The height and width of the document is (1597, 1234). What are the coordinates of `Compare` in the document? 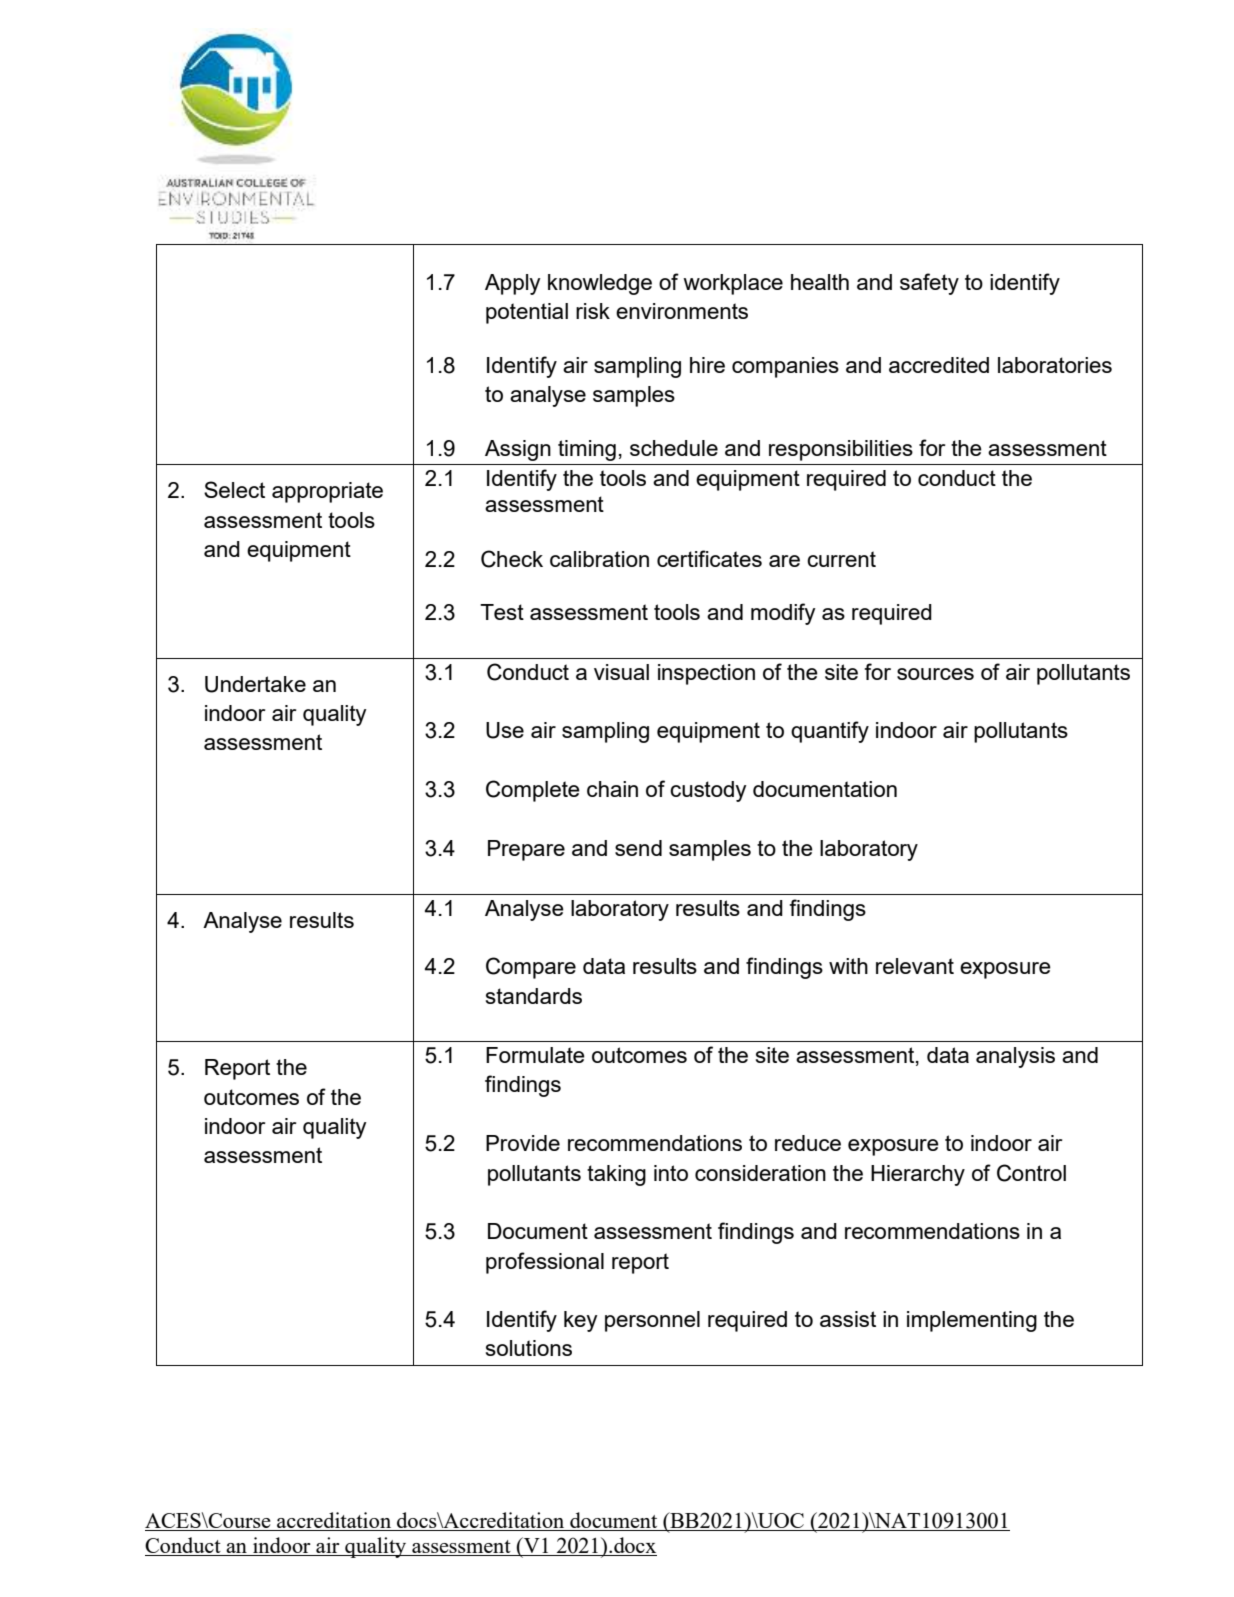 It's located at (531, 968).
